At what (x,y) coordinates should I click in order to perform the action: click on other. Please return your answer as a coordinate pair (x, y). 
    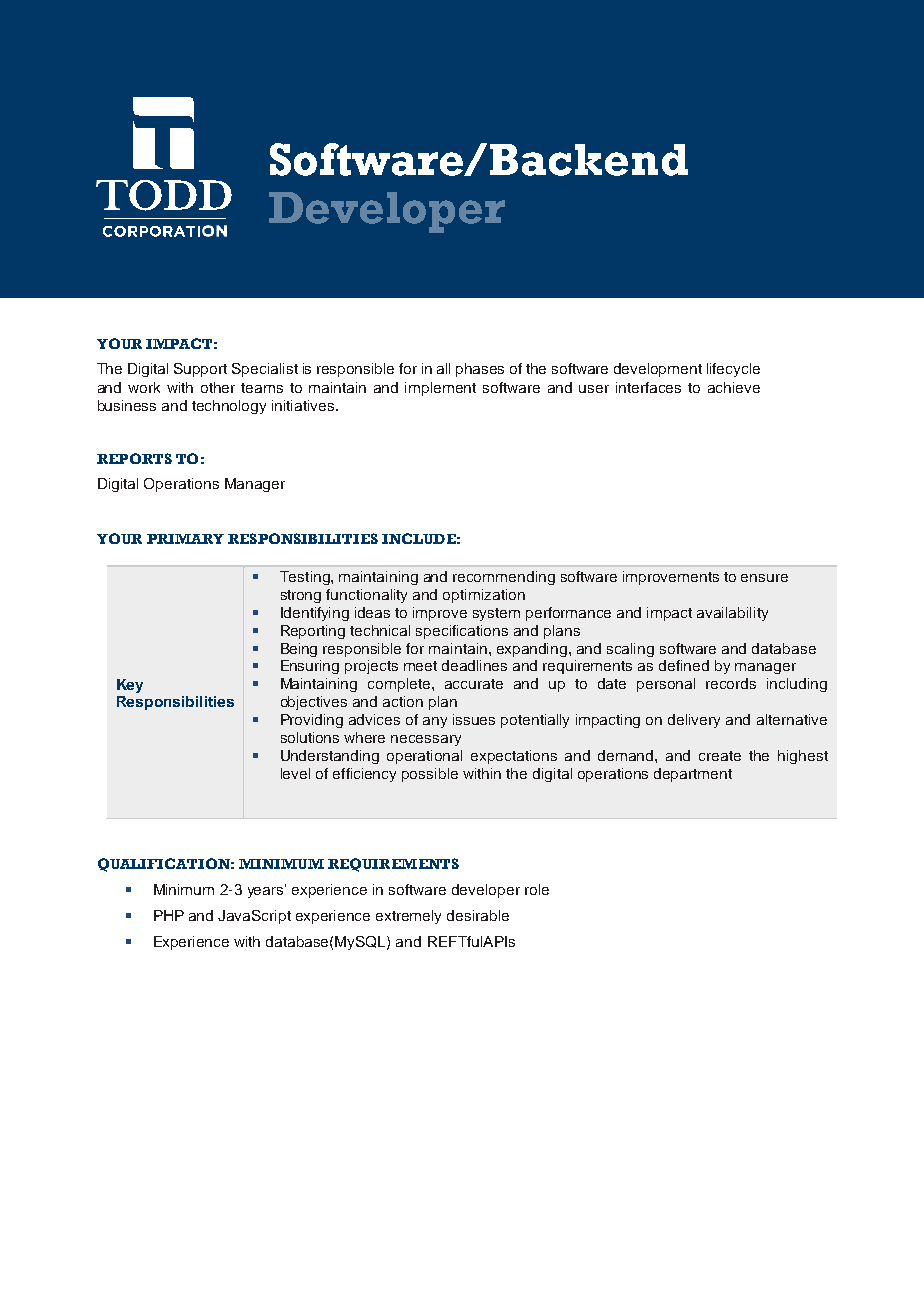
    Looking at the image, I should click on (218, 387).
